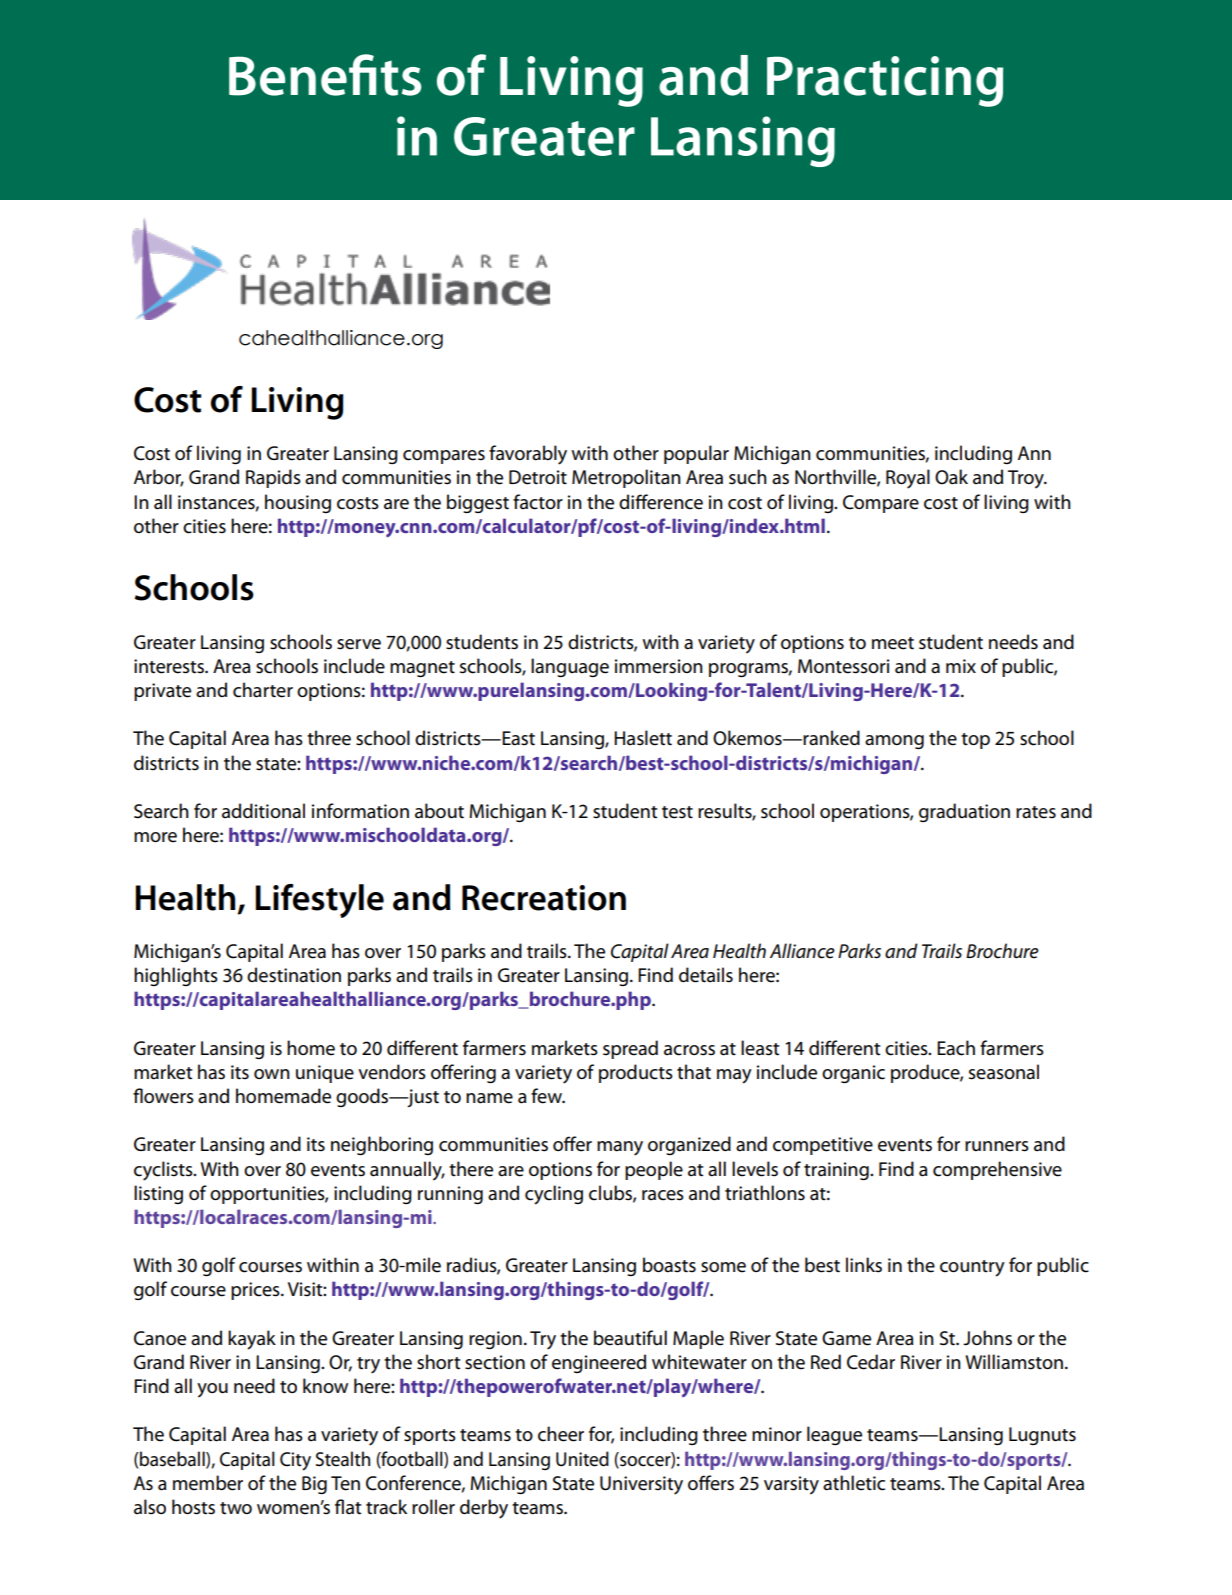  What do you see at coordinates (908, 479) in the screenshot?
I see `Royal` at bounding box center [908, 479].
